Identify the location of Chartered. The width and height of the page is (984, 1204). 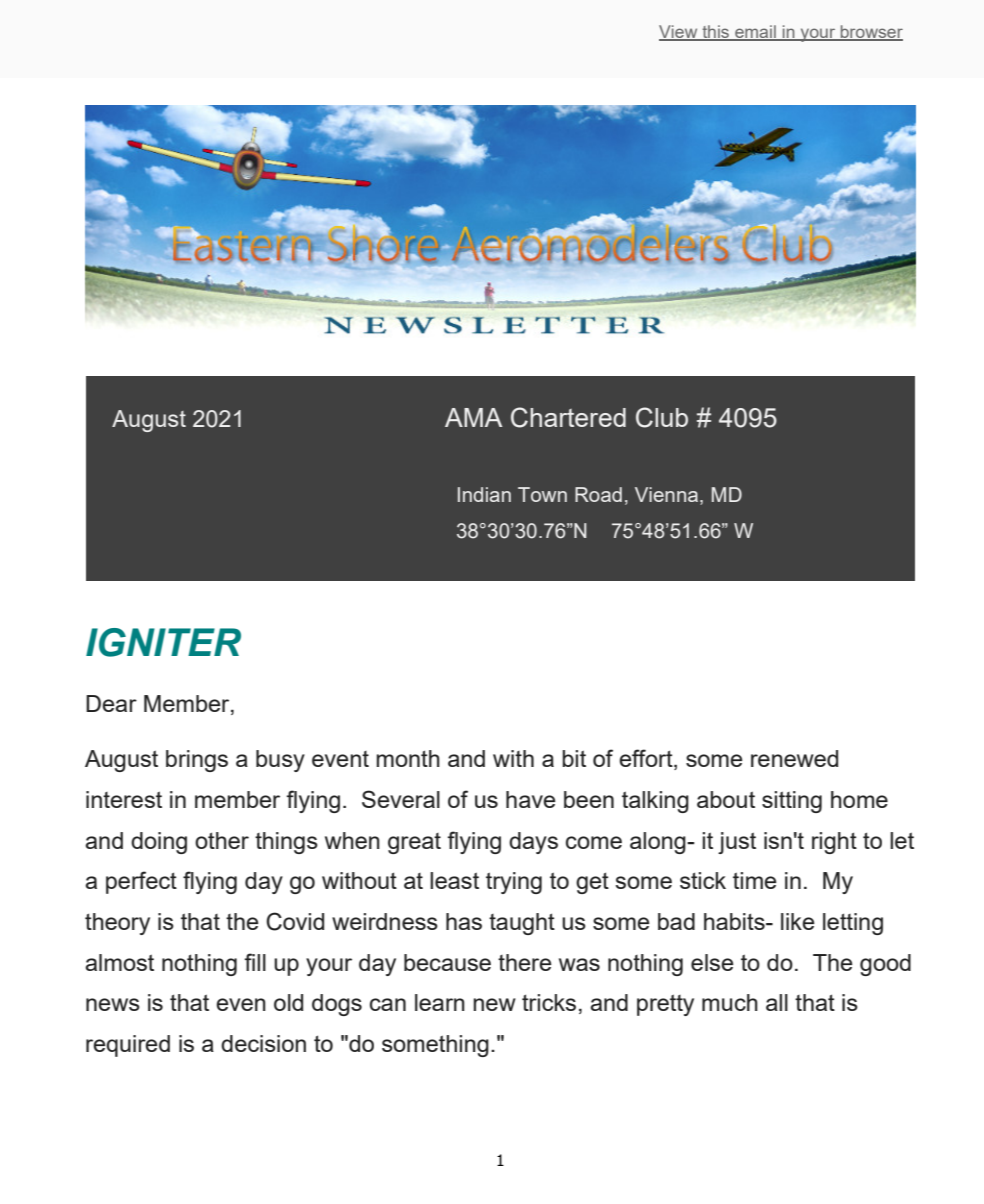
(568, 417).
